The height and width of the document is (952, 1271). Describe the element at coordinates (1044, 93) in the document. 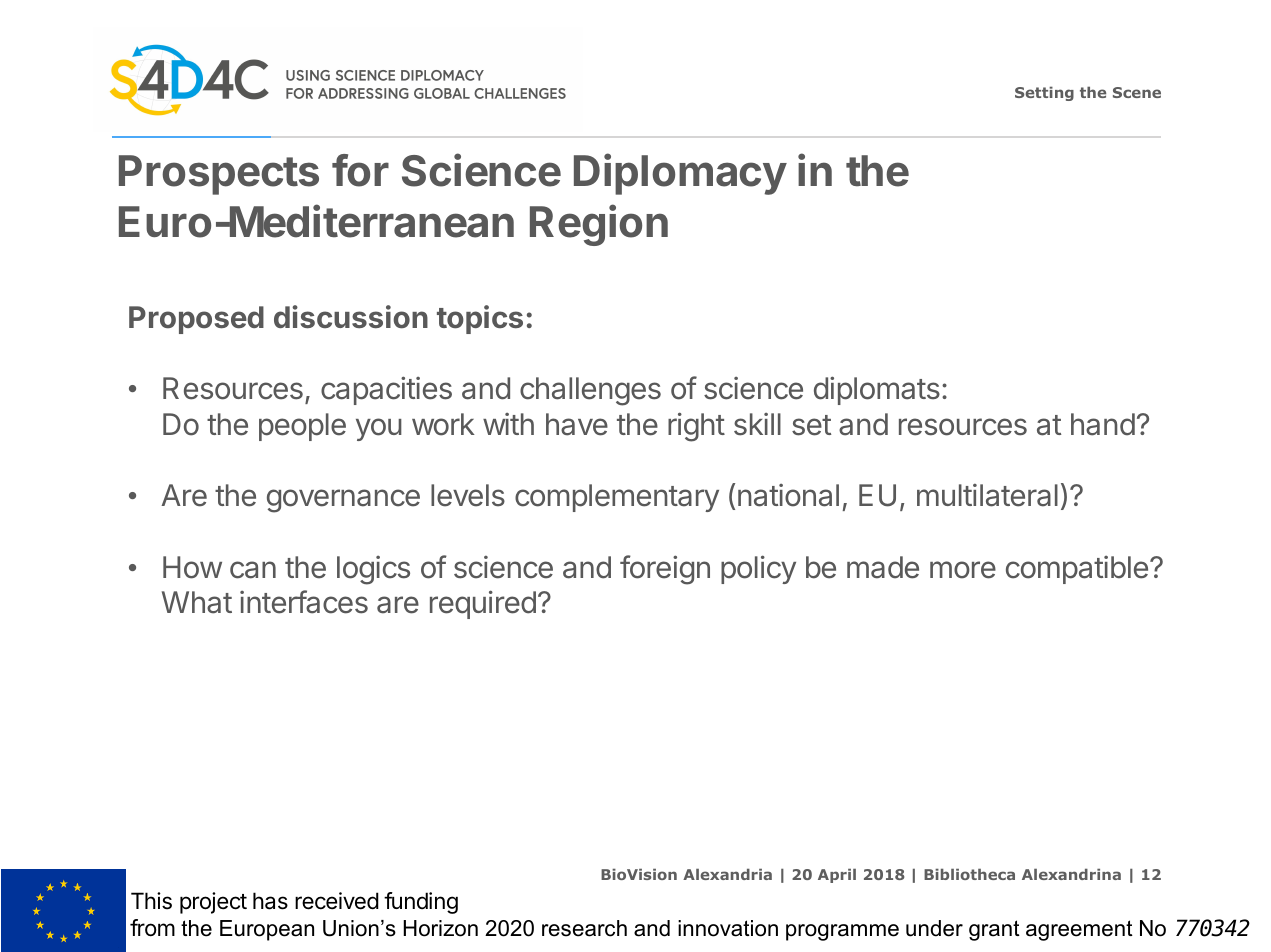

I see `Setting` at that location.
